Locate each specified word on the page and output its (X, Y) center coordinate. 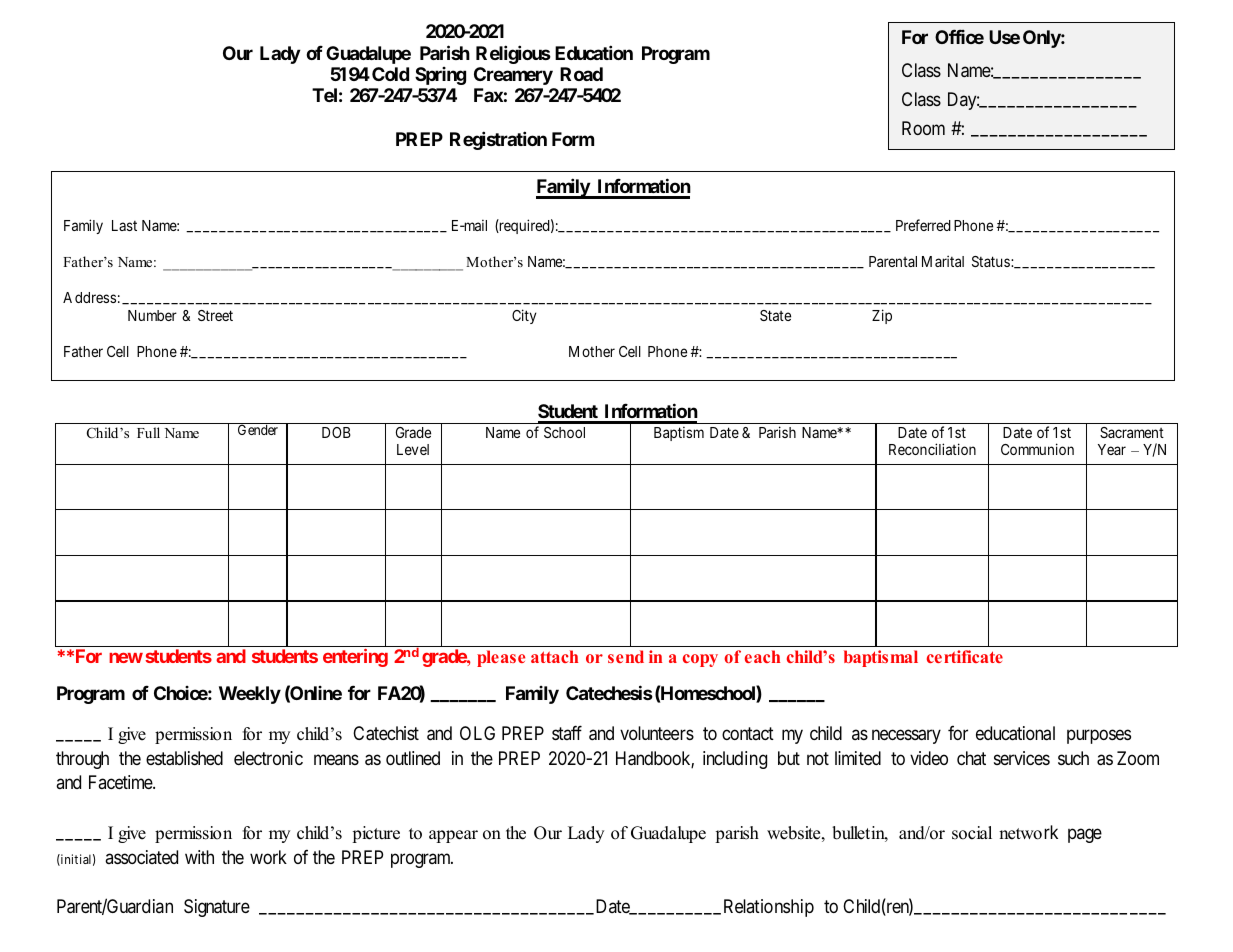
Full (148, 432)
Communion (1037, 449)
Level (413, 449)
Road (581, 74)
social (972, 833)
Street (215, 315)
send (626, 656)
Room (923, 128)
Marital (943, 261)
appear (453, 836)
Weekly (250, 695)
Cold (390, 74)
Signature (217, 908)
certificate (965, 656)
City (524, 316)
